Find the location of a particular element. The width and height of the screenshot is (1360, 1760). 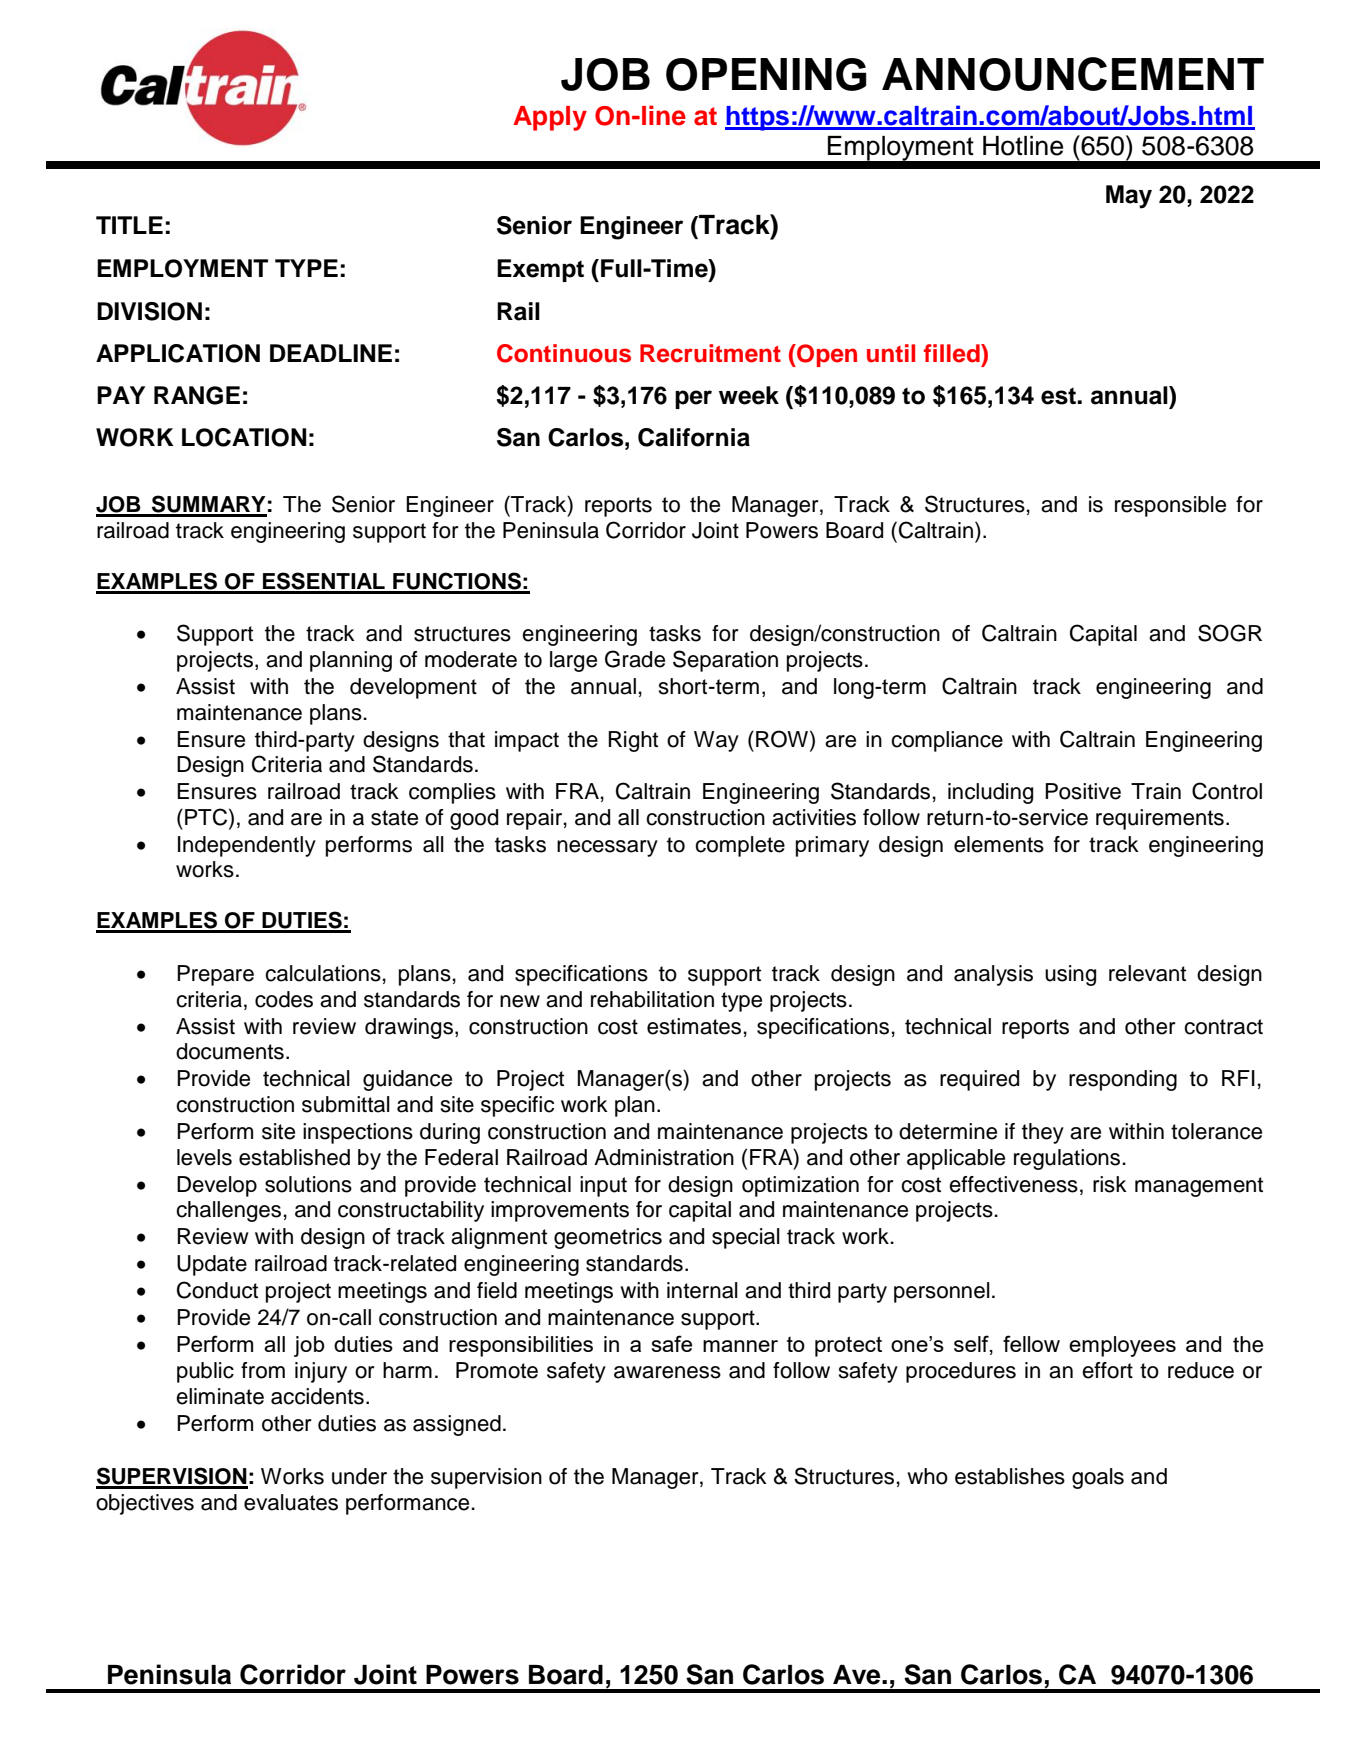

Apply is located at coordinates (550, 118).
